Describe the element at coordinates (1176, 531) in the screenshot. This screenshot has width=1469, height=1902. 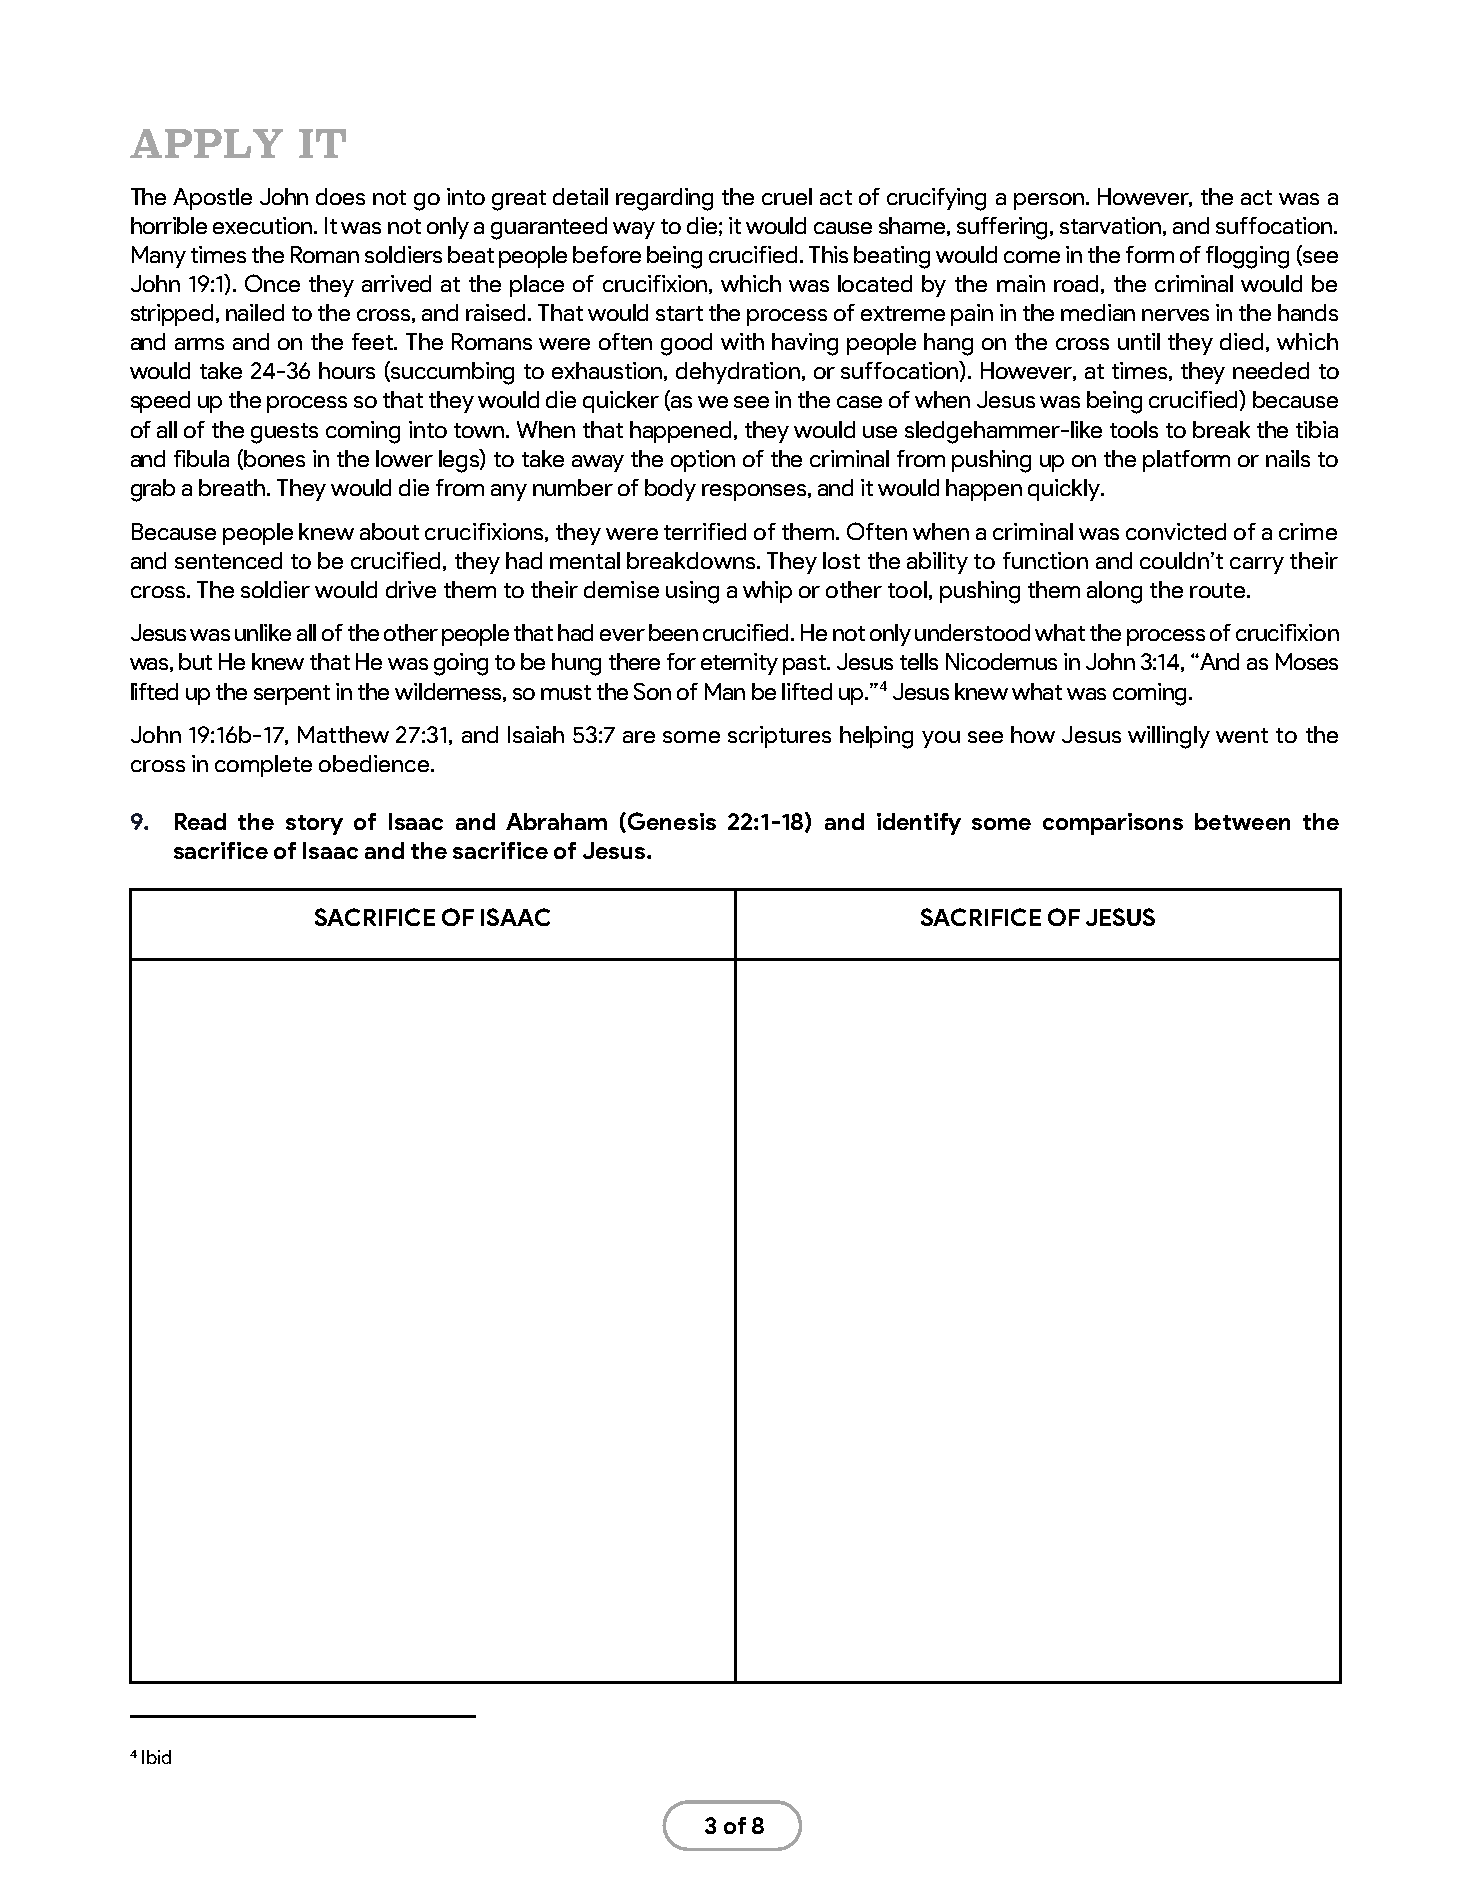
I see `convicted` at that location.
